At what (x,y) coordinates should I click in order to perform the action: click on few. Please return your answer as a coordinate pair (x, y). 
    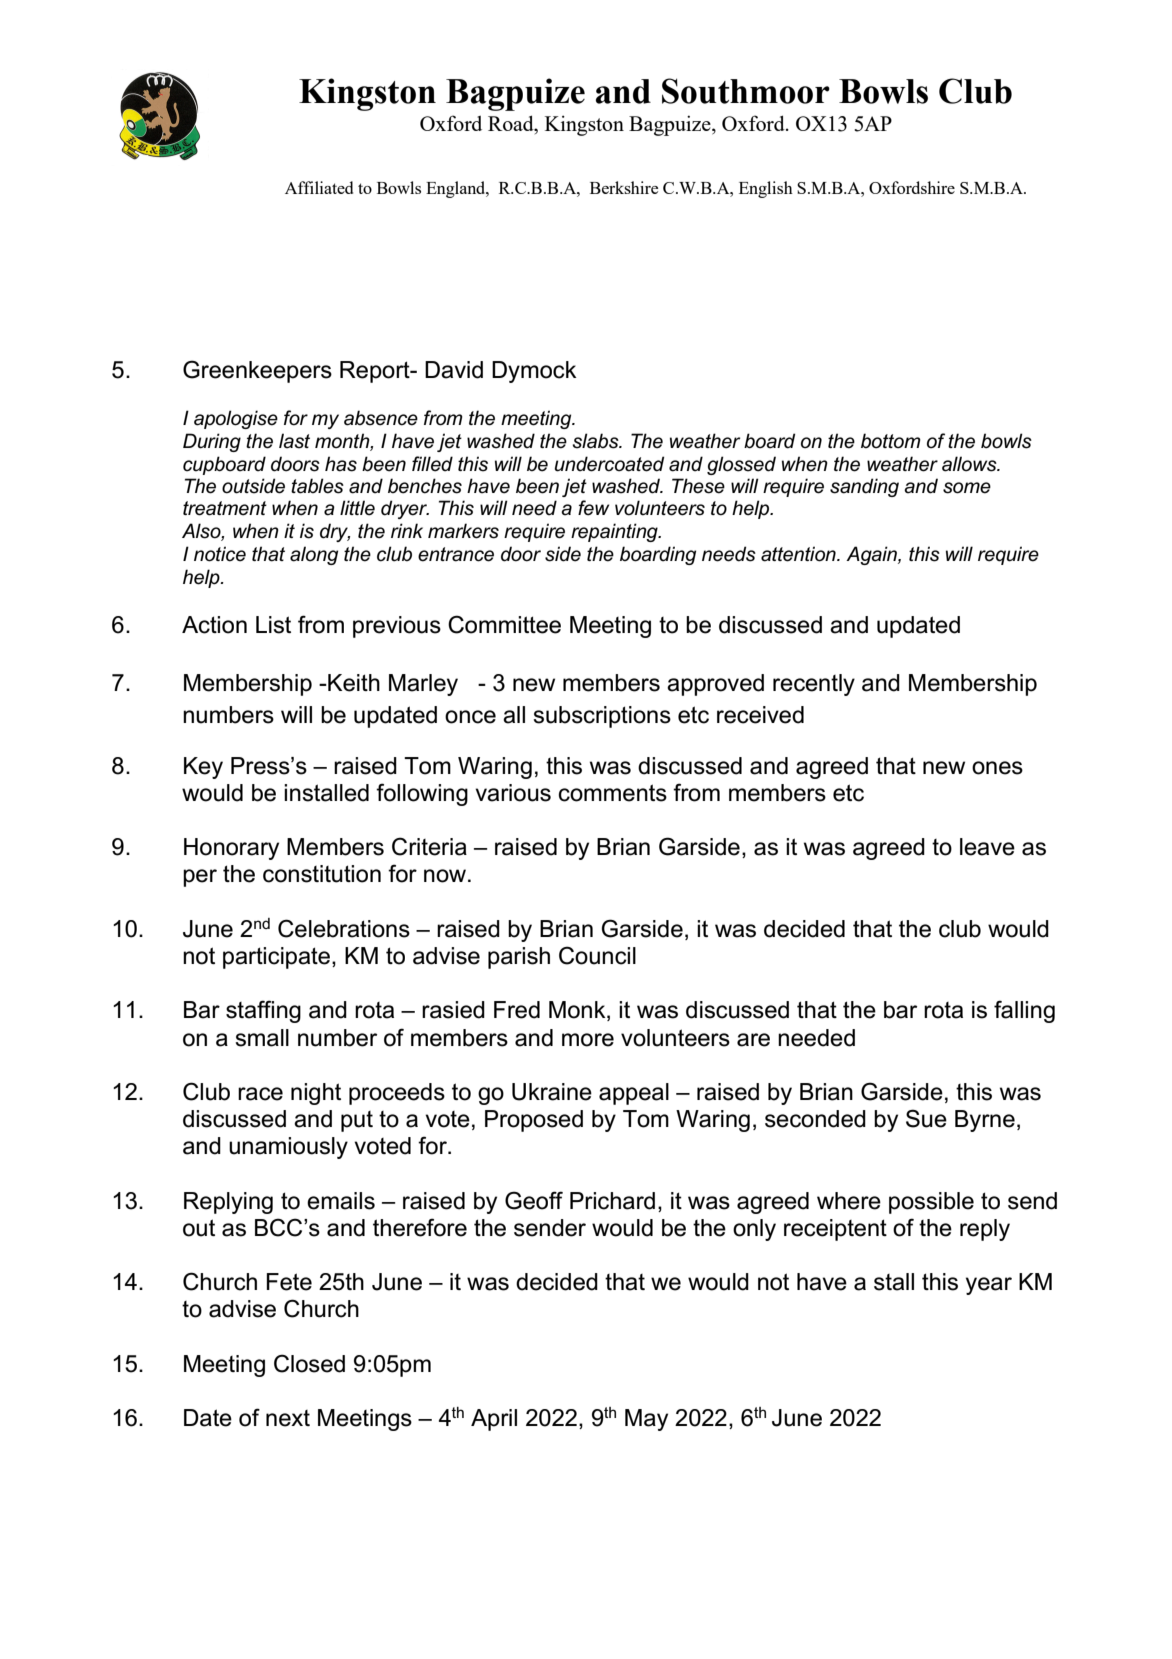
    Looking at the image, I should click on (593, 508).
